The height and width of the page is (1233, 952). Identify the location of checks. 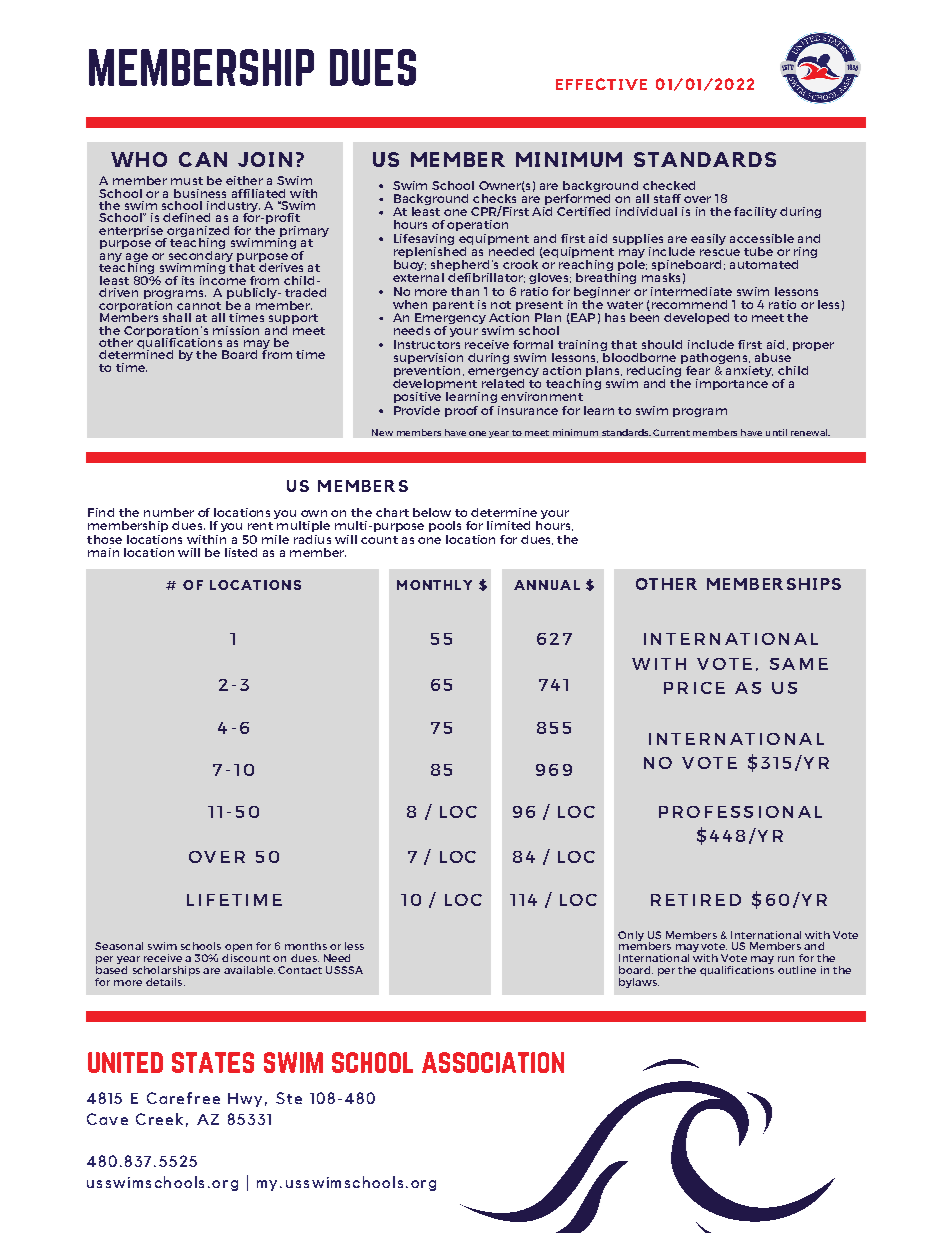
(494, 198).
